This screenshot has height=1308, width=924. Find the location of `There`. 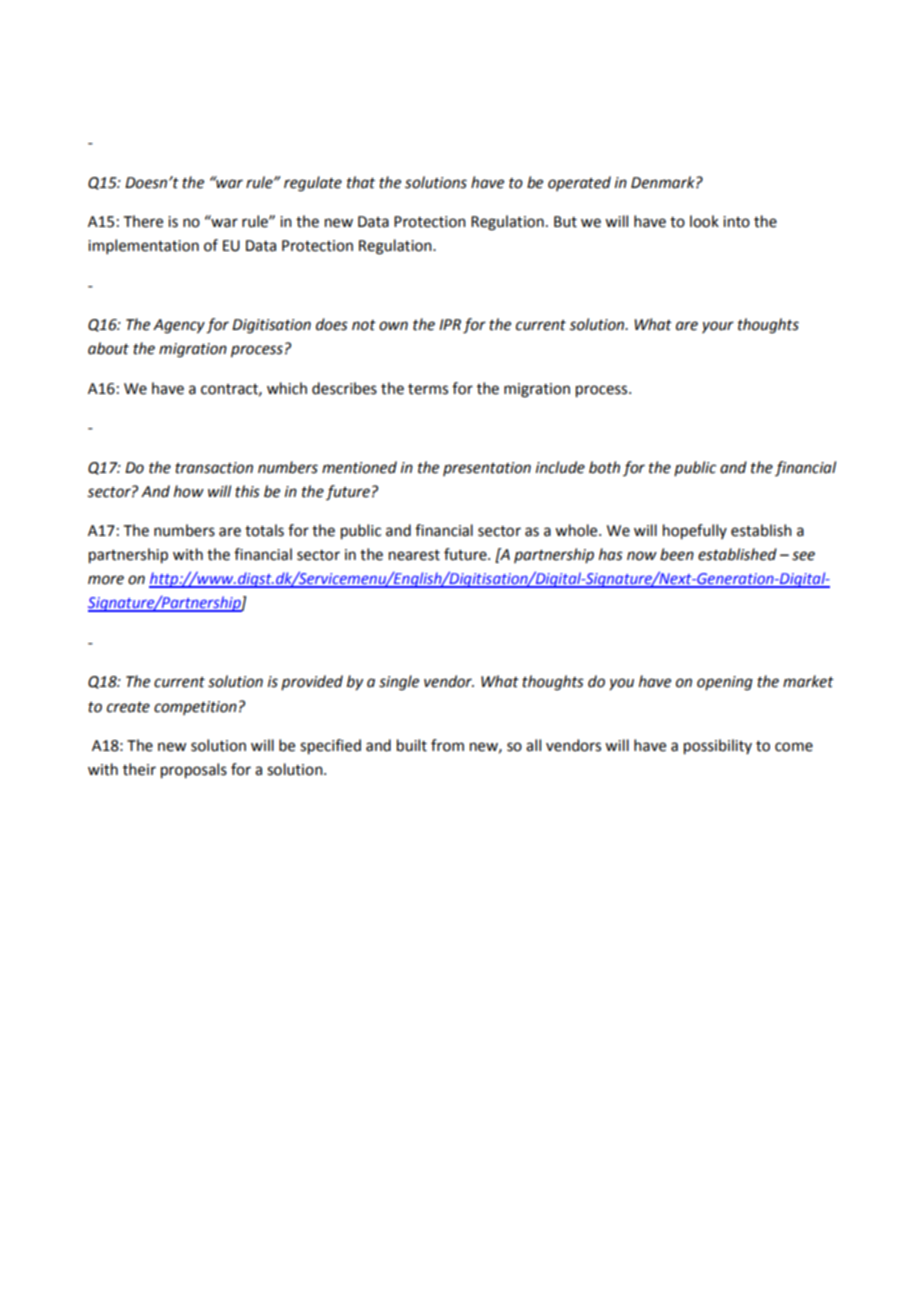

There is located at coordinates (143, 221).
